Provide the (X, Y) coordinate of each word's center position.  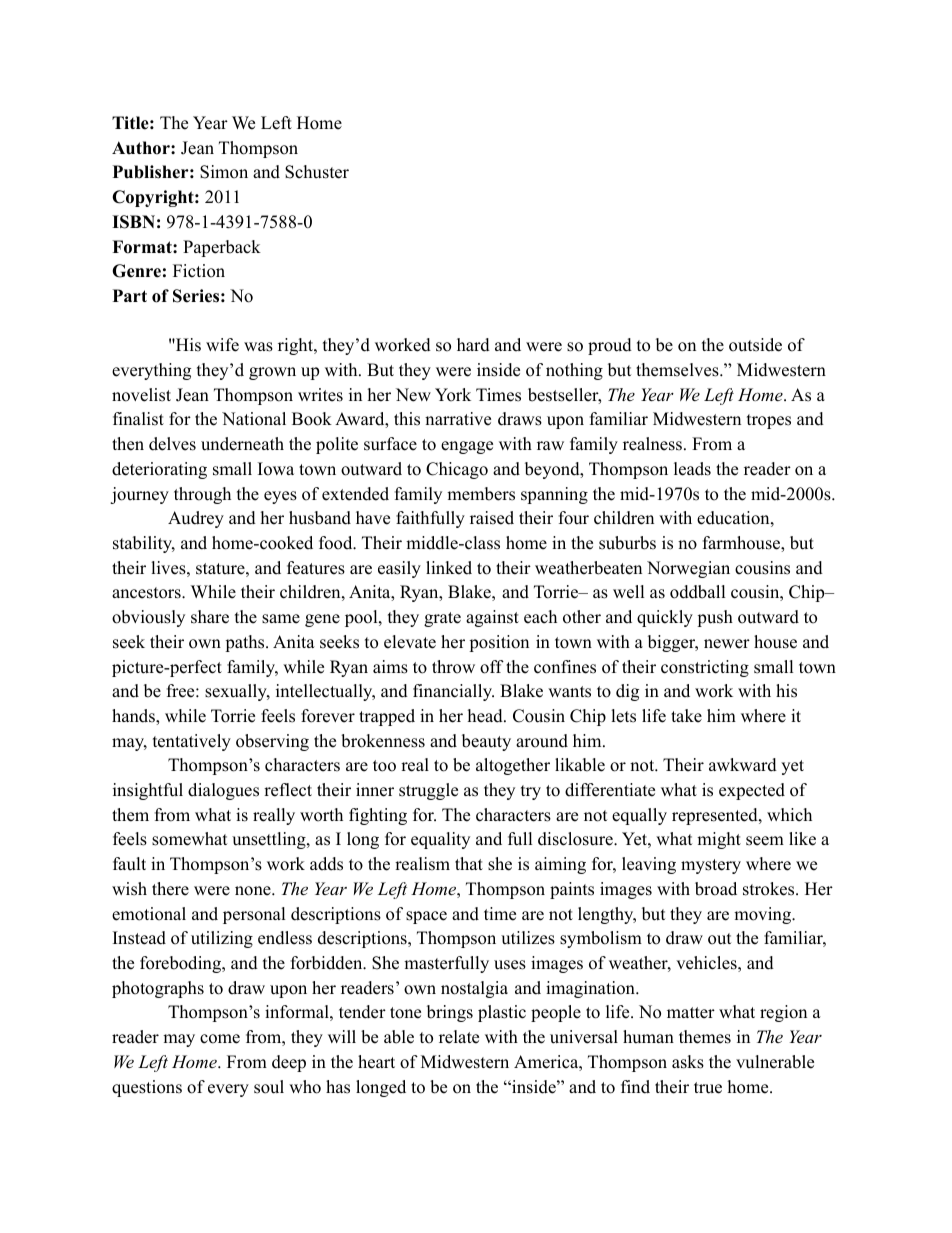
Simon (224, 172)
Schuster (317, 172)
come (220, 1039)
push (715, 618)
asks (688, 1062)
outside (755, 345)
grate (442, 619)
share (210, 617)
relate (459, 1037)
